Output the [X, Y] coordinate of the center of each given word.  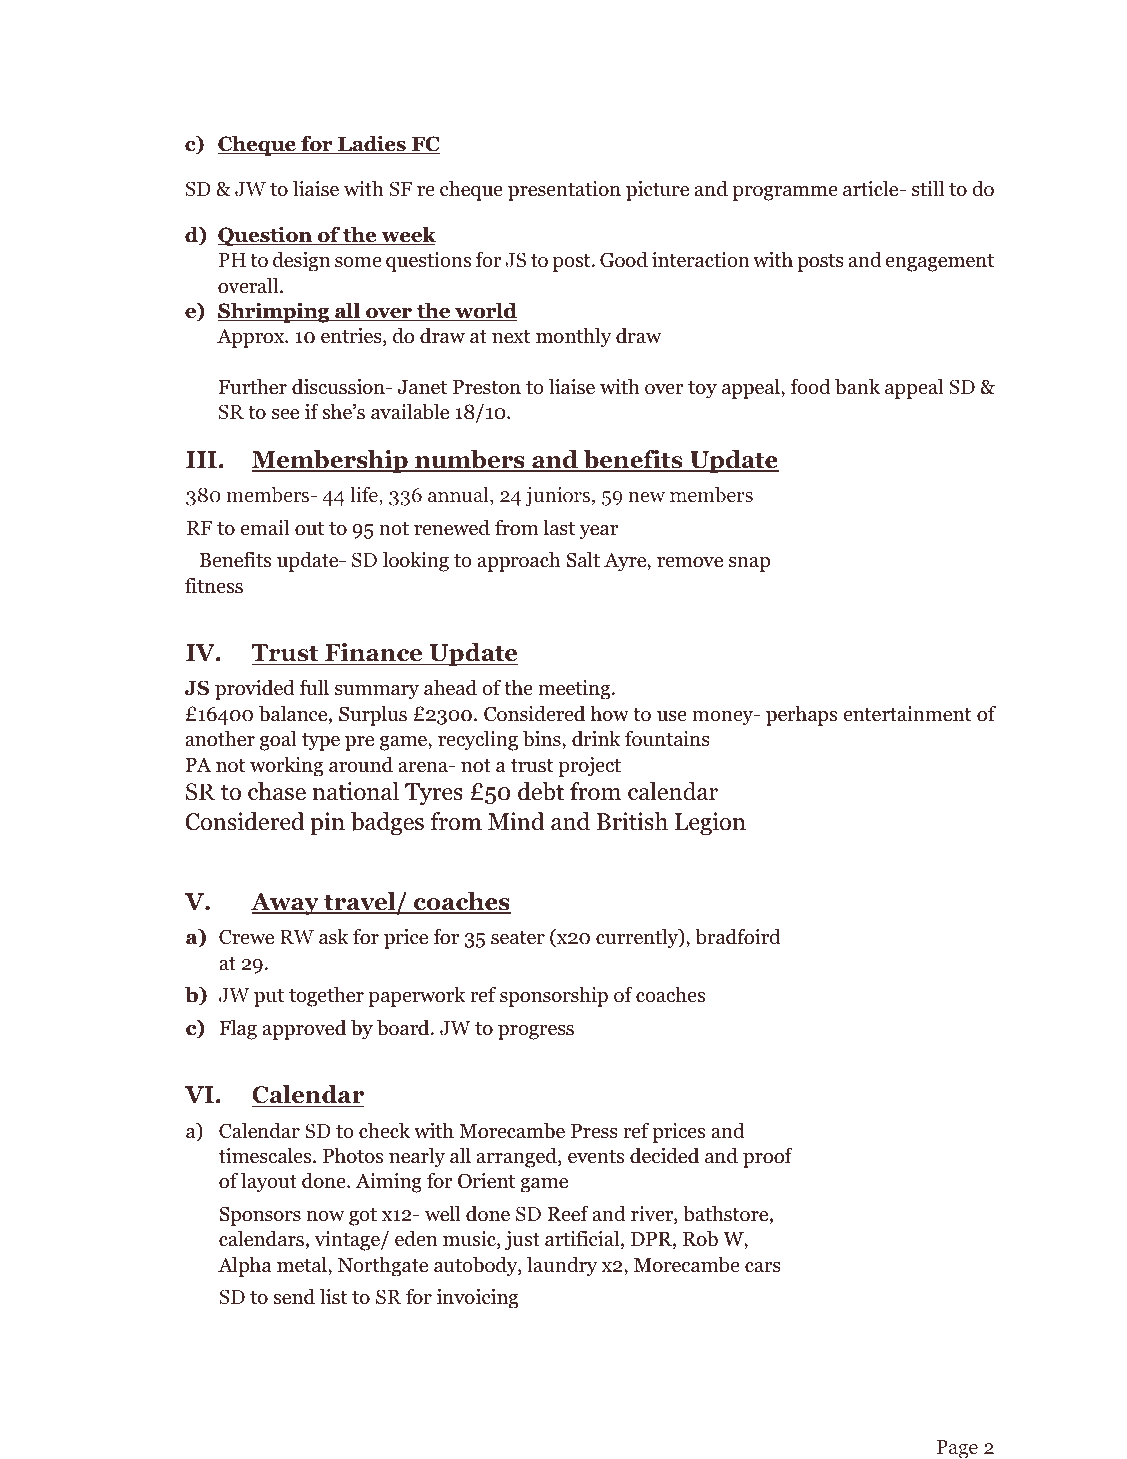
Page [957, 1449]
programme [785, 193]
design [301, 261]
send [294, 1296]
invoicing [477, 1299]
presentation [564, 191]
